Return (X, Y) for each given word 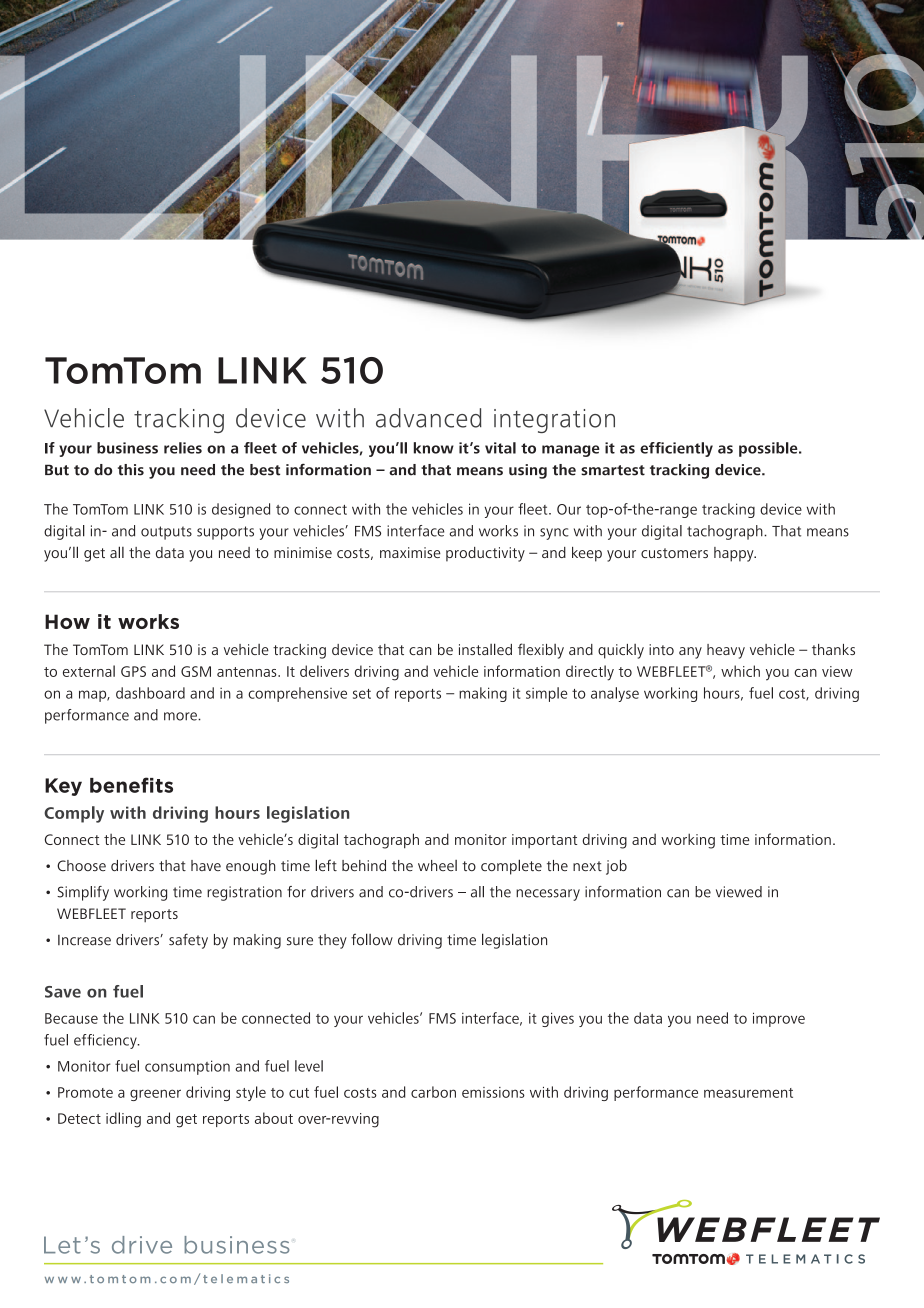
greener (155, 1095)
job (616, 867)
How (67, 621)
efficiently (676, 449)
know (434, 448)
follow (372, 939)
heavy (726, 651)
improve (779, 1019)
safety (188, 941)
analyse (615, 694)
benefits (131, 785)
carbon (433, 1092)
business (127, 448)
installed (485, 649)
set (362, 694)
